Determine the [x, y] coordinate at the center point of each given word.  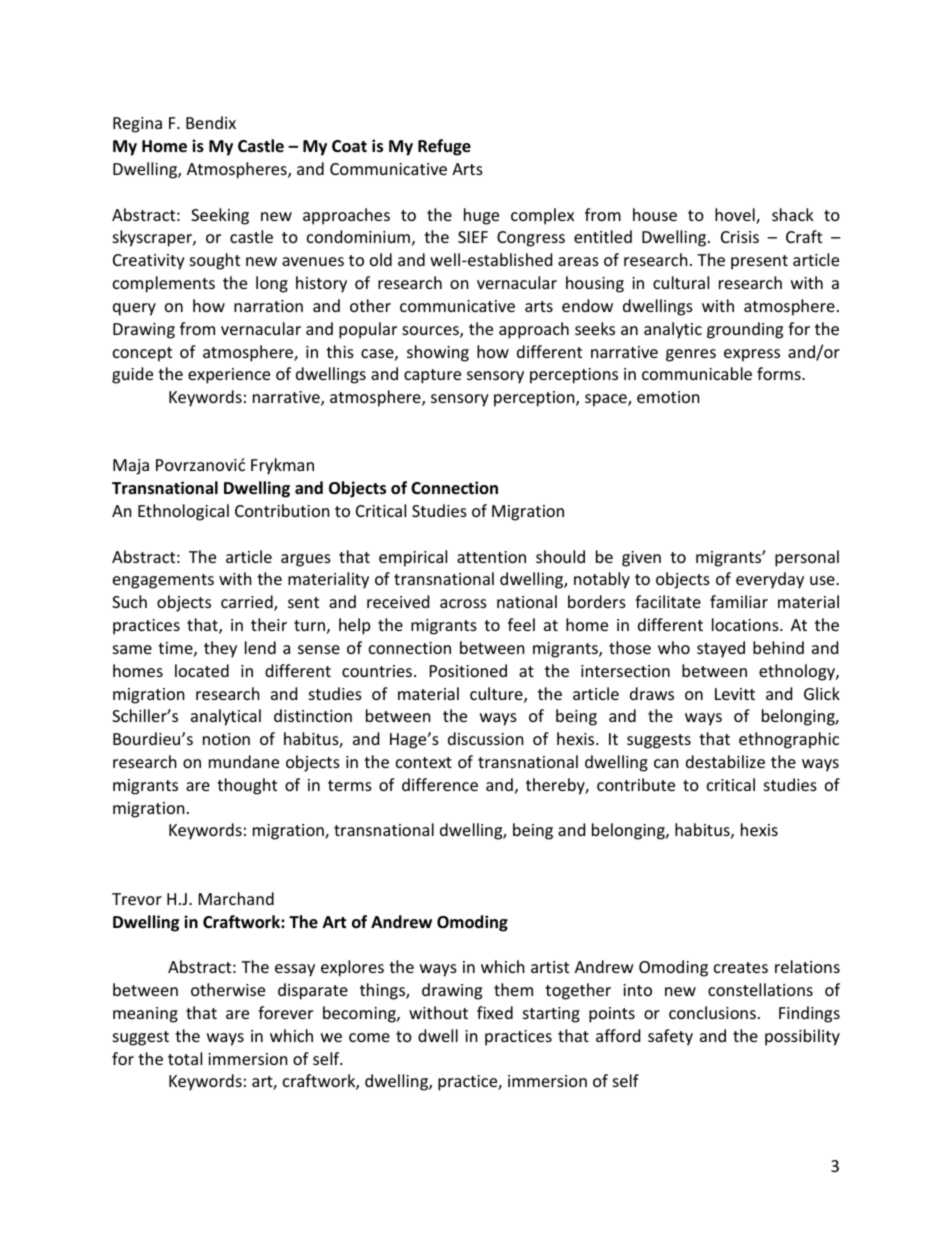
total [185, 1058]
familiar [739, 601]
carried [248, 603]
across [463, 603]
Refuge [444, 147]
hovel [736, 216]
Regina [137, 125]
